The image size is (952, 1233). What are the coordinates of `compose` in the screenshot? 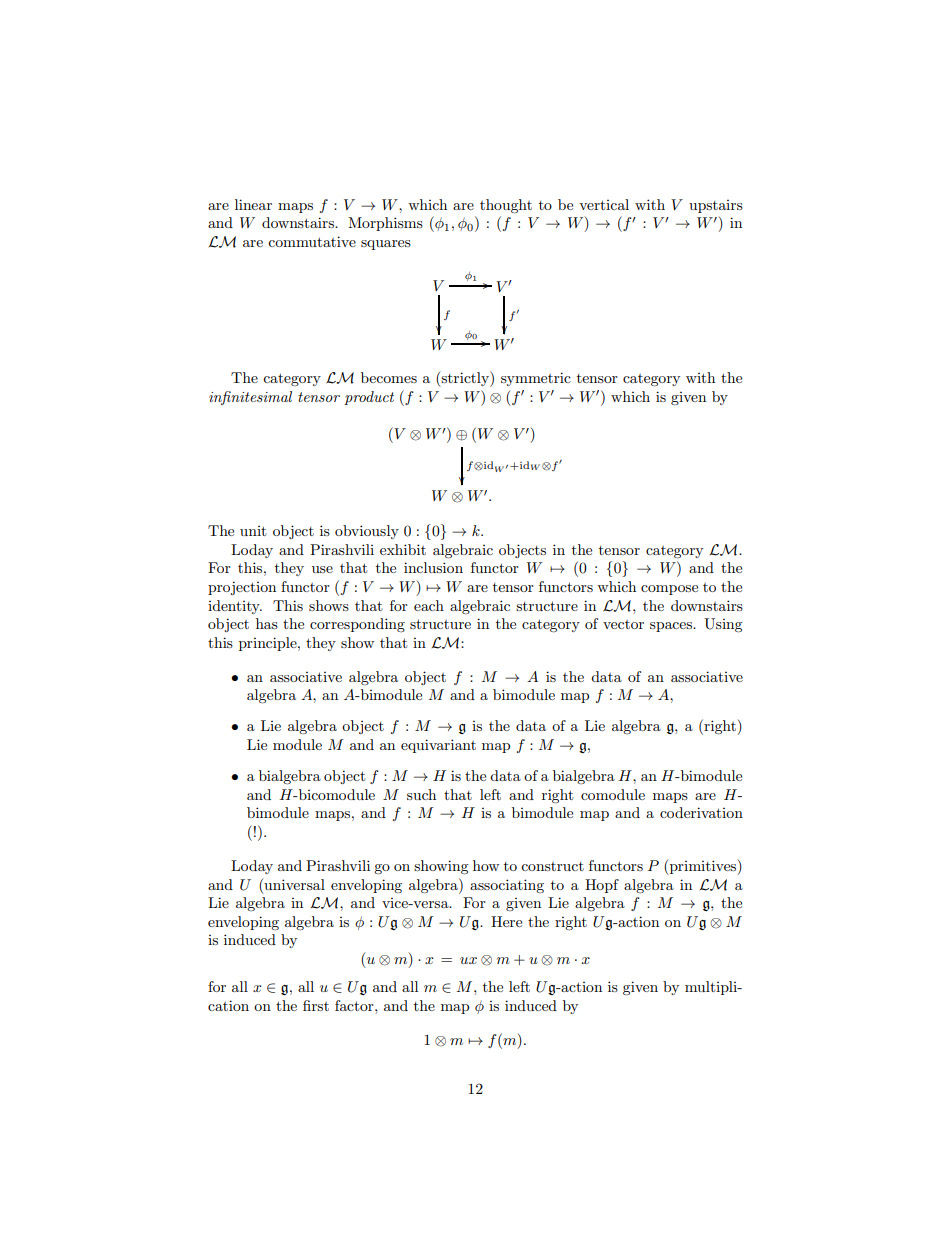 It's located at (669, 590).
